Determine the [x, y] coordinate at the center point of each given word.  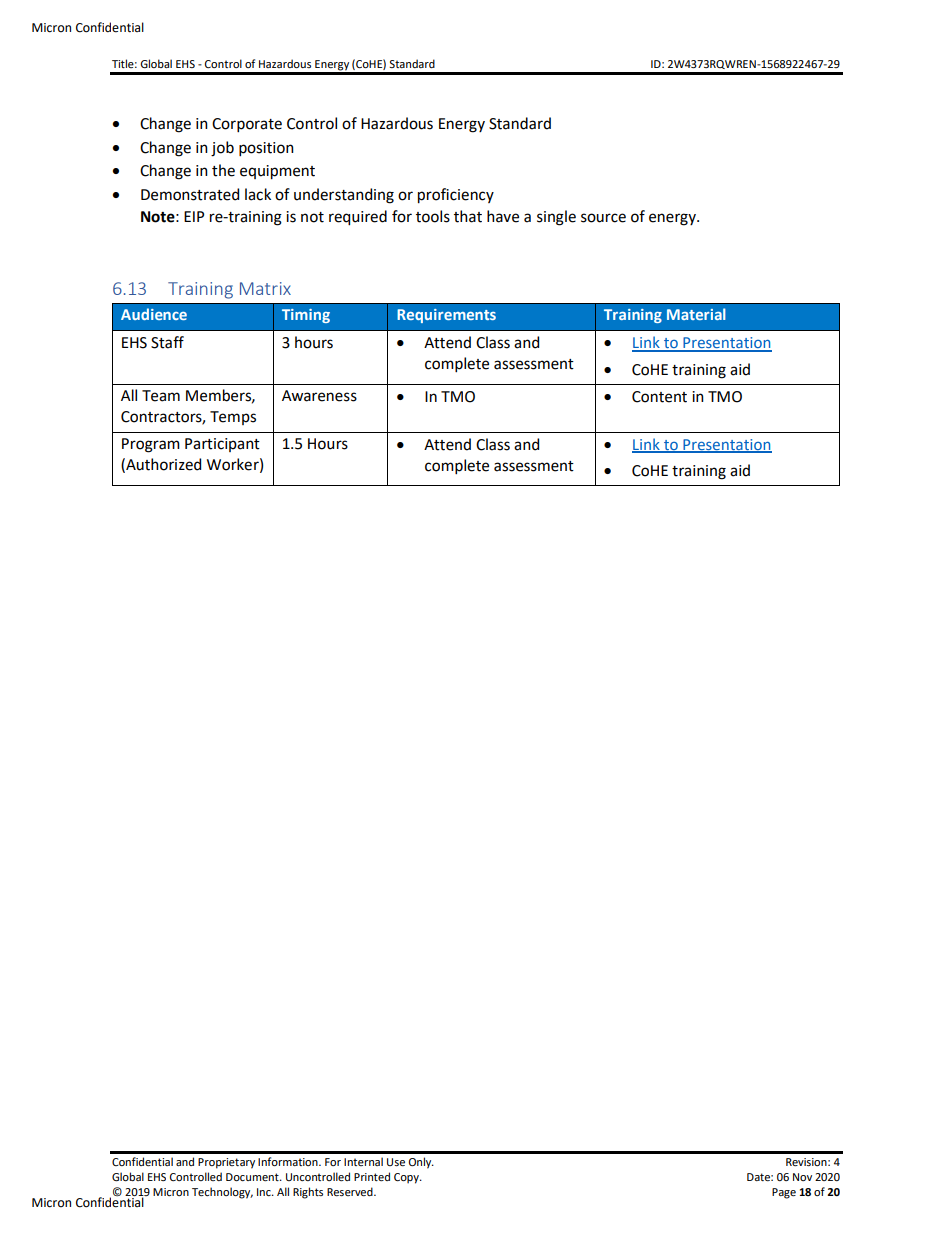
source [603, 218]
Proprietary [226, 1163]
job [222, 149]
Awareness [319, 396]
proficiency [456, 196]
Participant [222, 445]
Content [659, 397]
